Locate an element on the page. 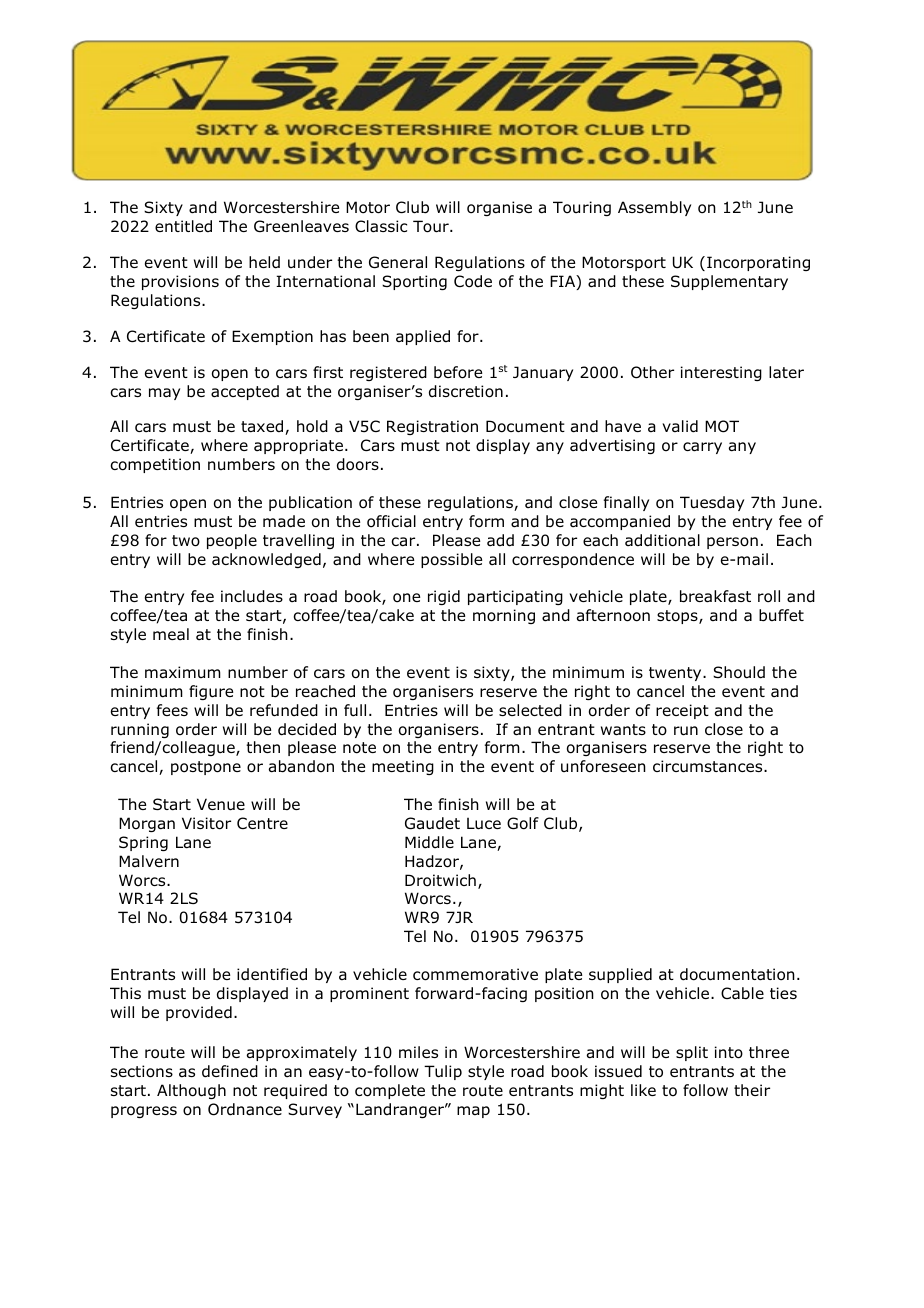  Incorporating is located at coordinates (758, 263).
